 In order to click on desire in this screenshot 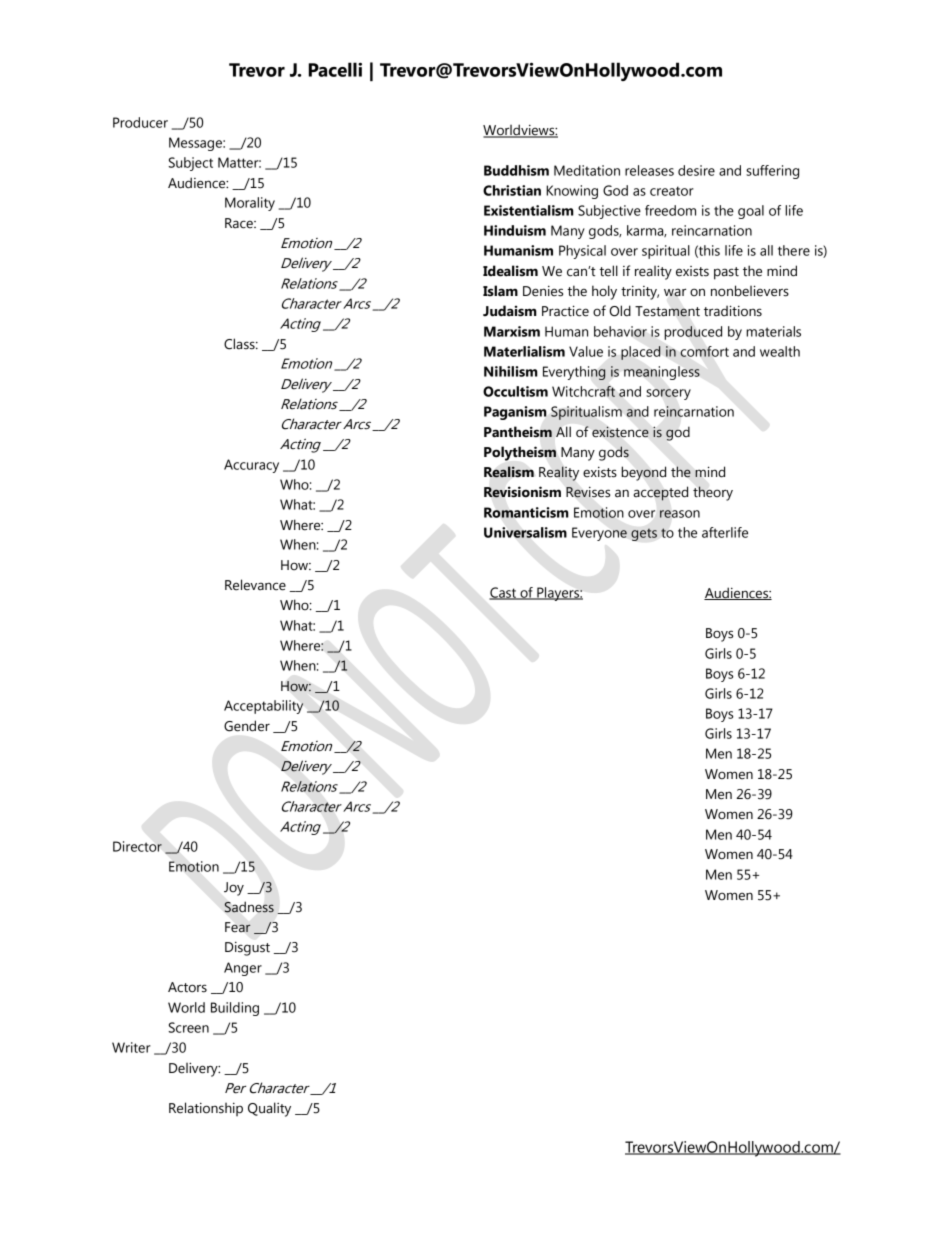, I will do `click(696, 170)`.
